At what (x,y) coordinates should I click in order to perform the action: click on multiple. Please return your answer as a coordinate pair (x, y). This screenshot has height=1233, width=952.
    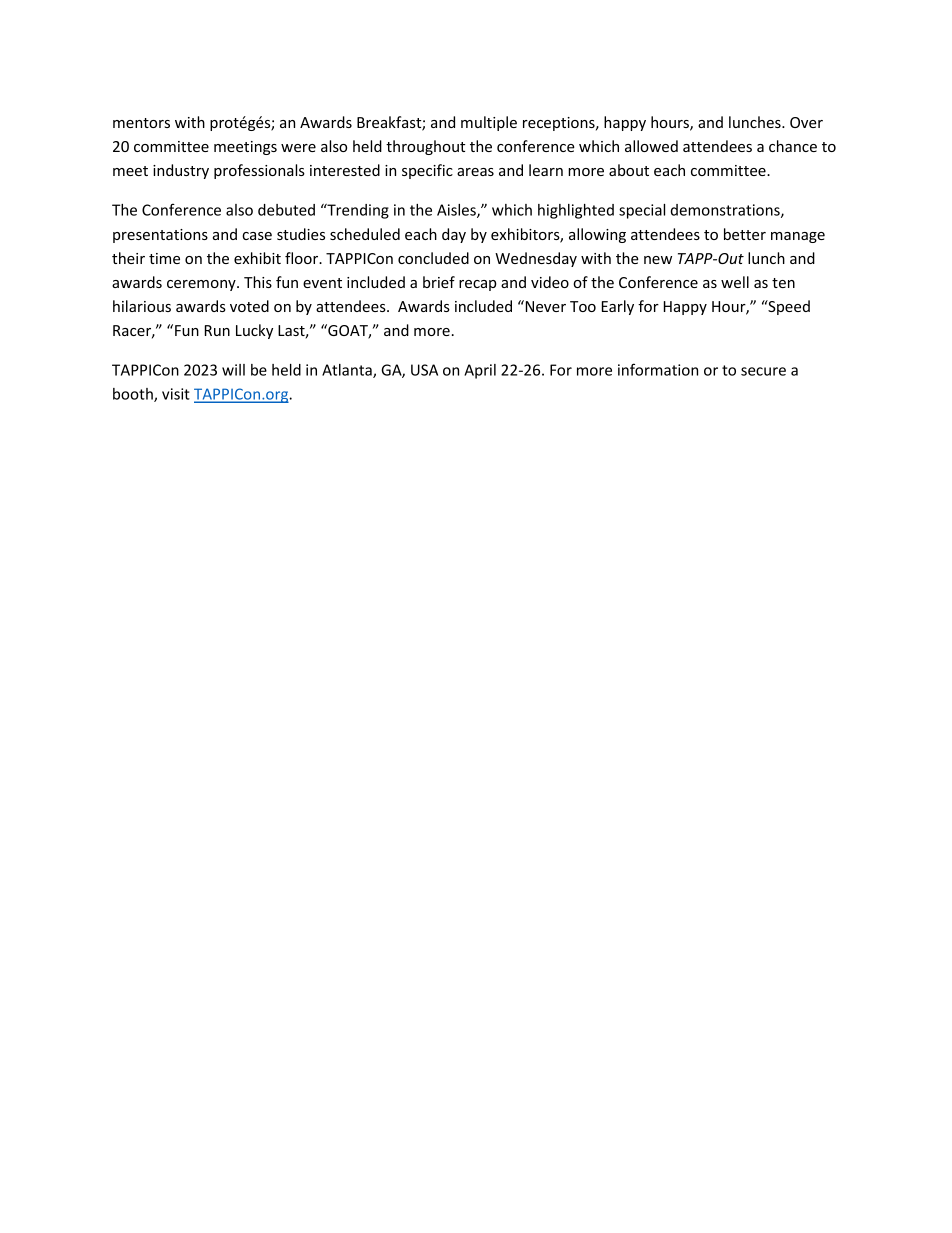
    Looking at the image, I should click on (489, 123).
